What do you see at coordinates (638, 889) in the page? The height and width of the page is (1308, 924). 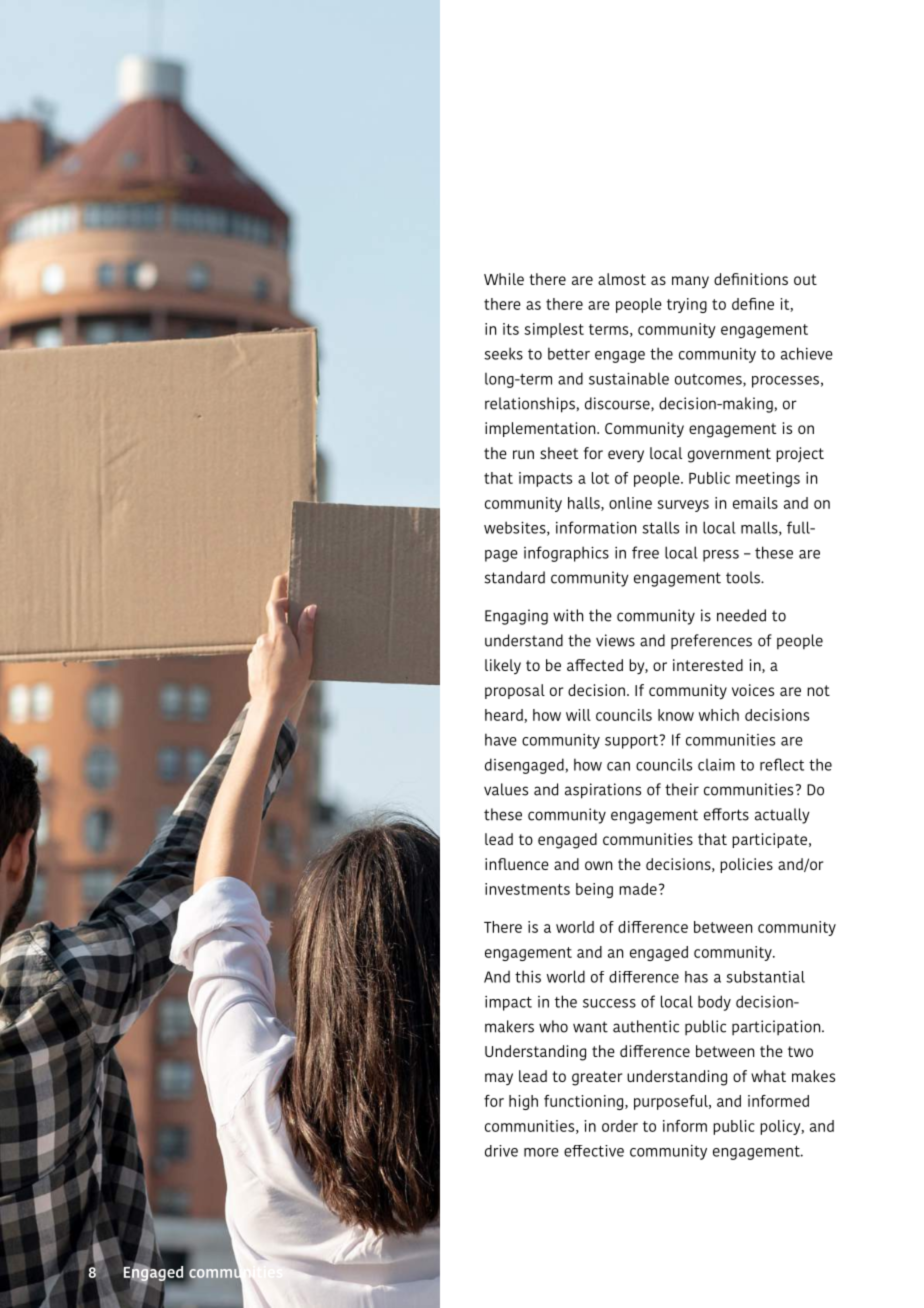 I see `made` at bounding box center [638, 889].
